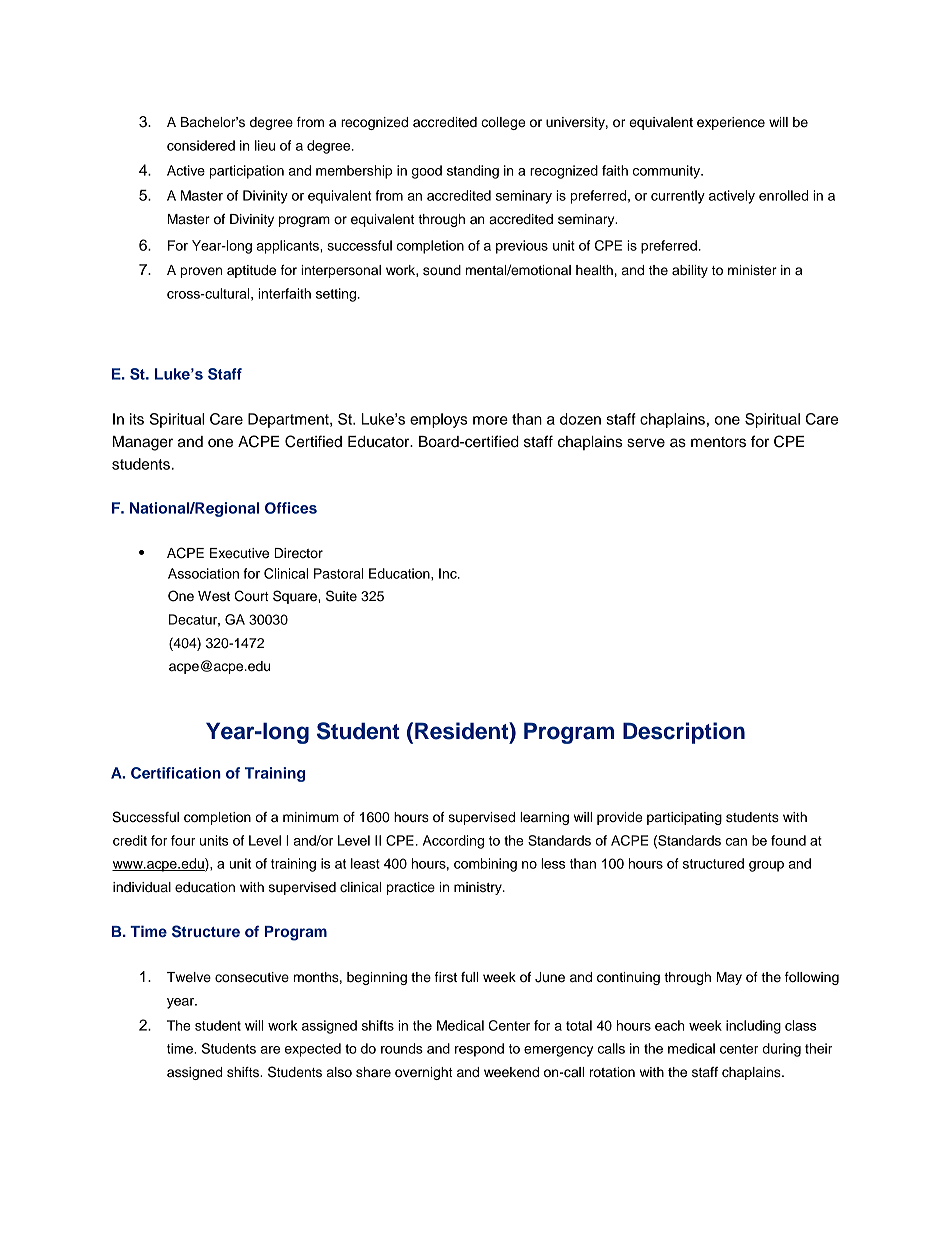 The image size is (952, 1233). I want to click on including, so click(753, 1027).
